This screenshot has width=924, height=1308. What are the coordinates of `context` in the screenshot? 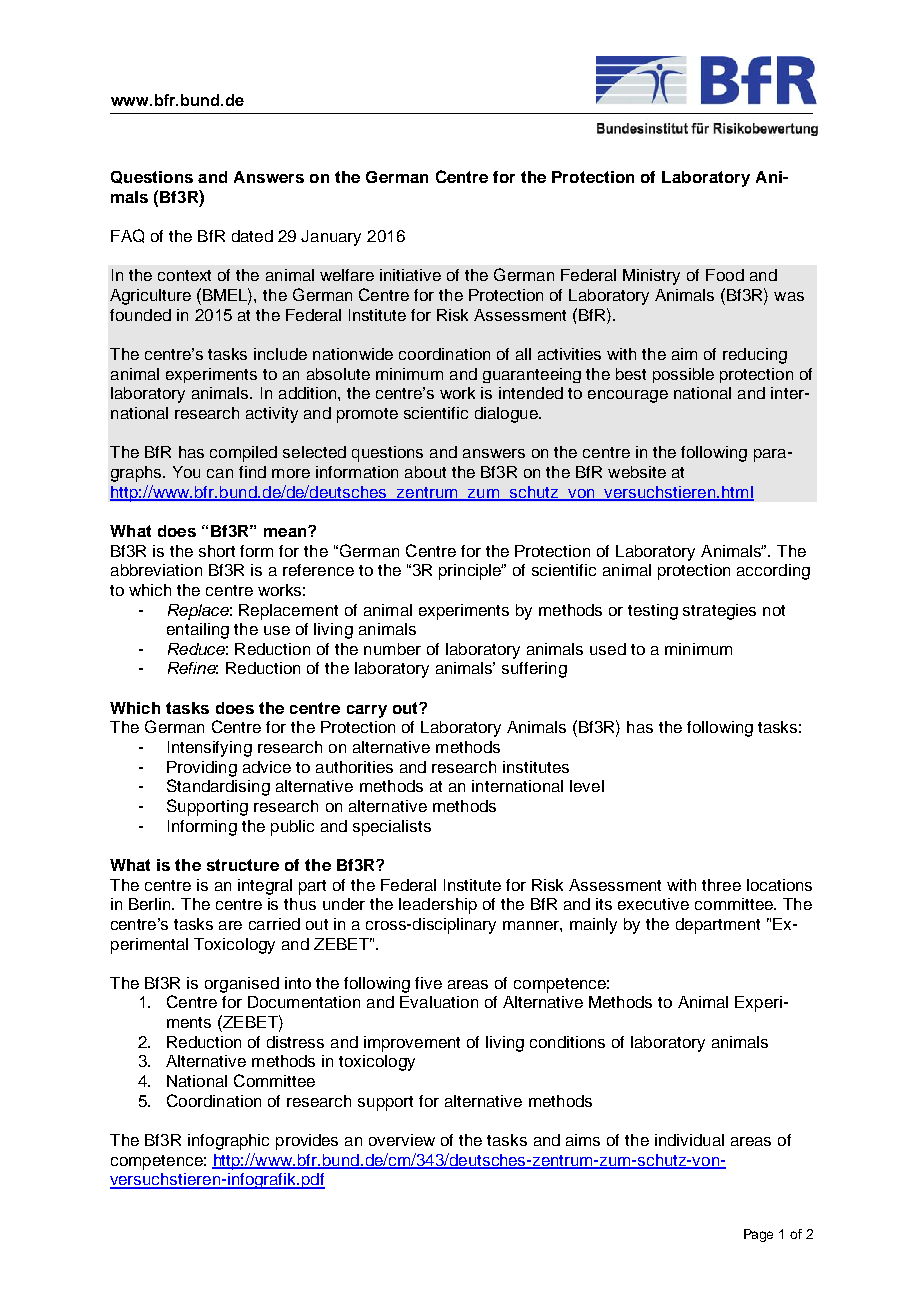 It's located at (184, 275).
